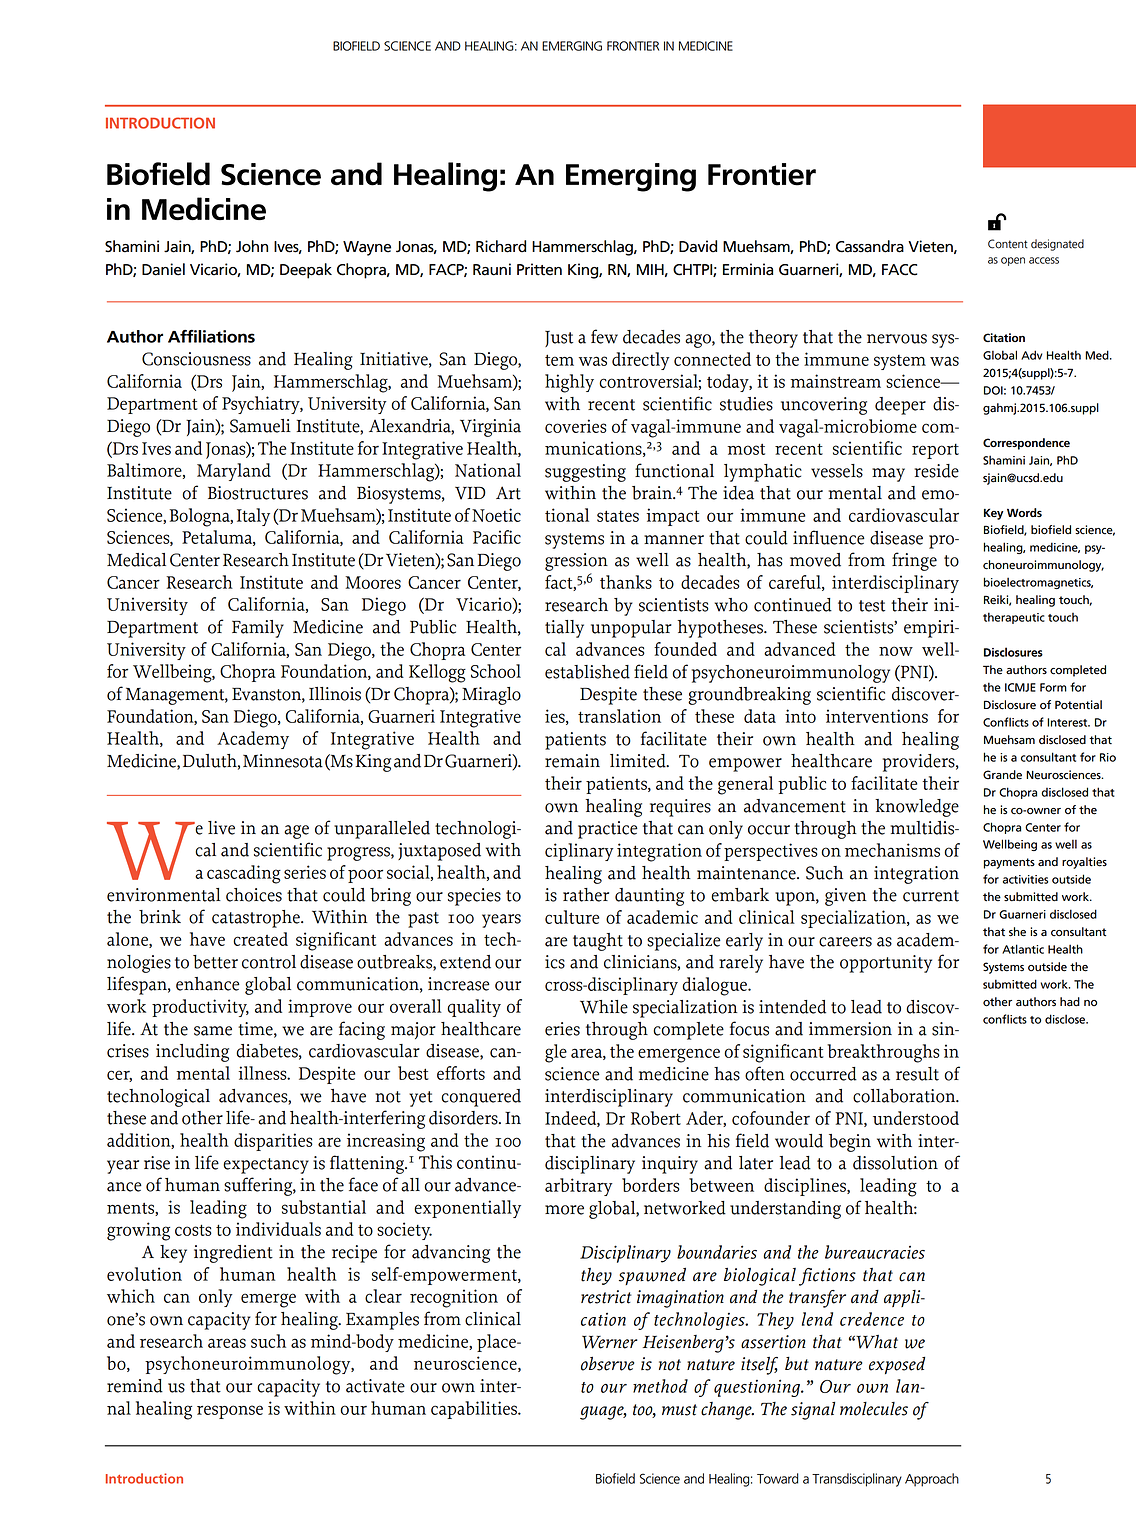 This screenshot has width=1136, height=1520. What do you see at coordinates (221, 828) in the screenshot?
I see `live` at bounding box center [221, 828].
